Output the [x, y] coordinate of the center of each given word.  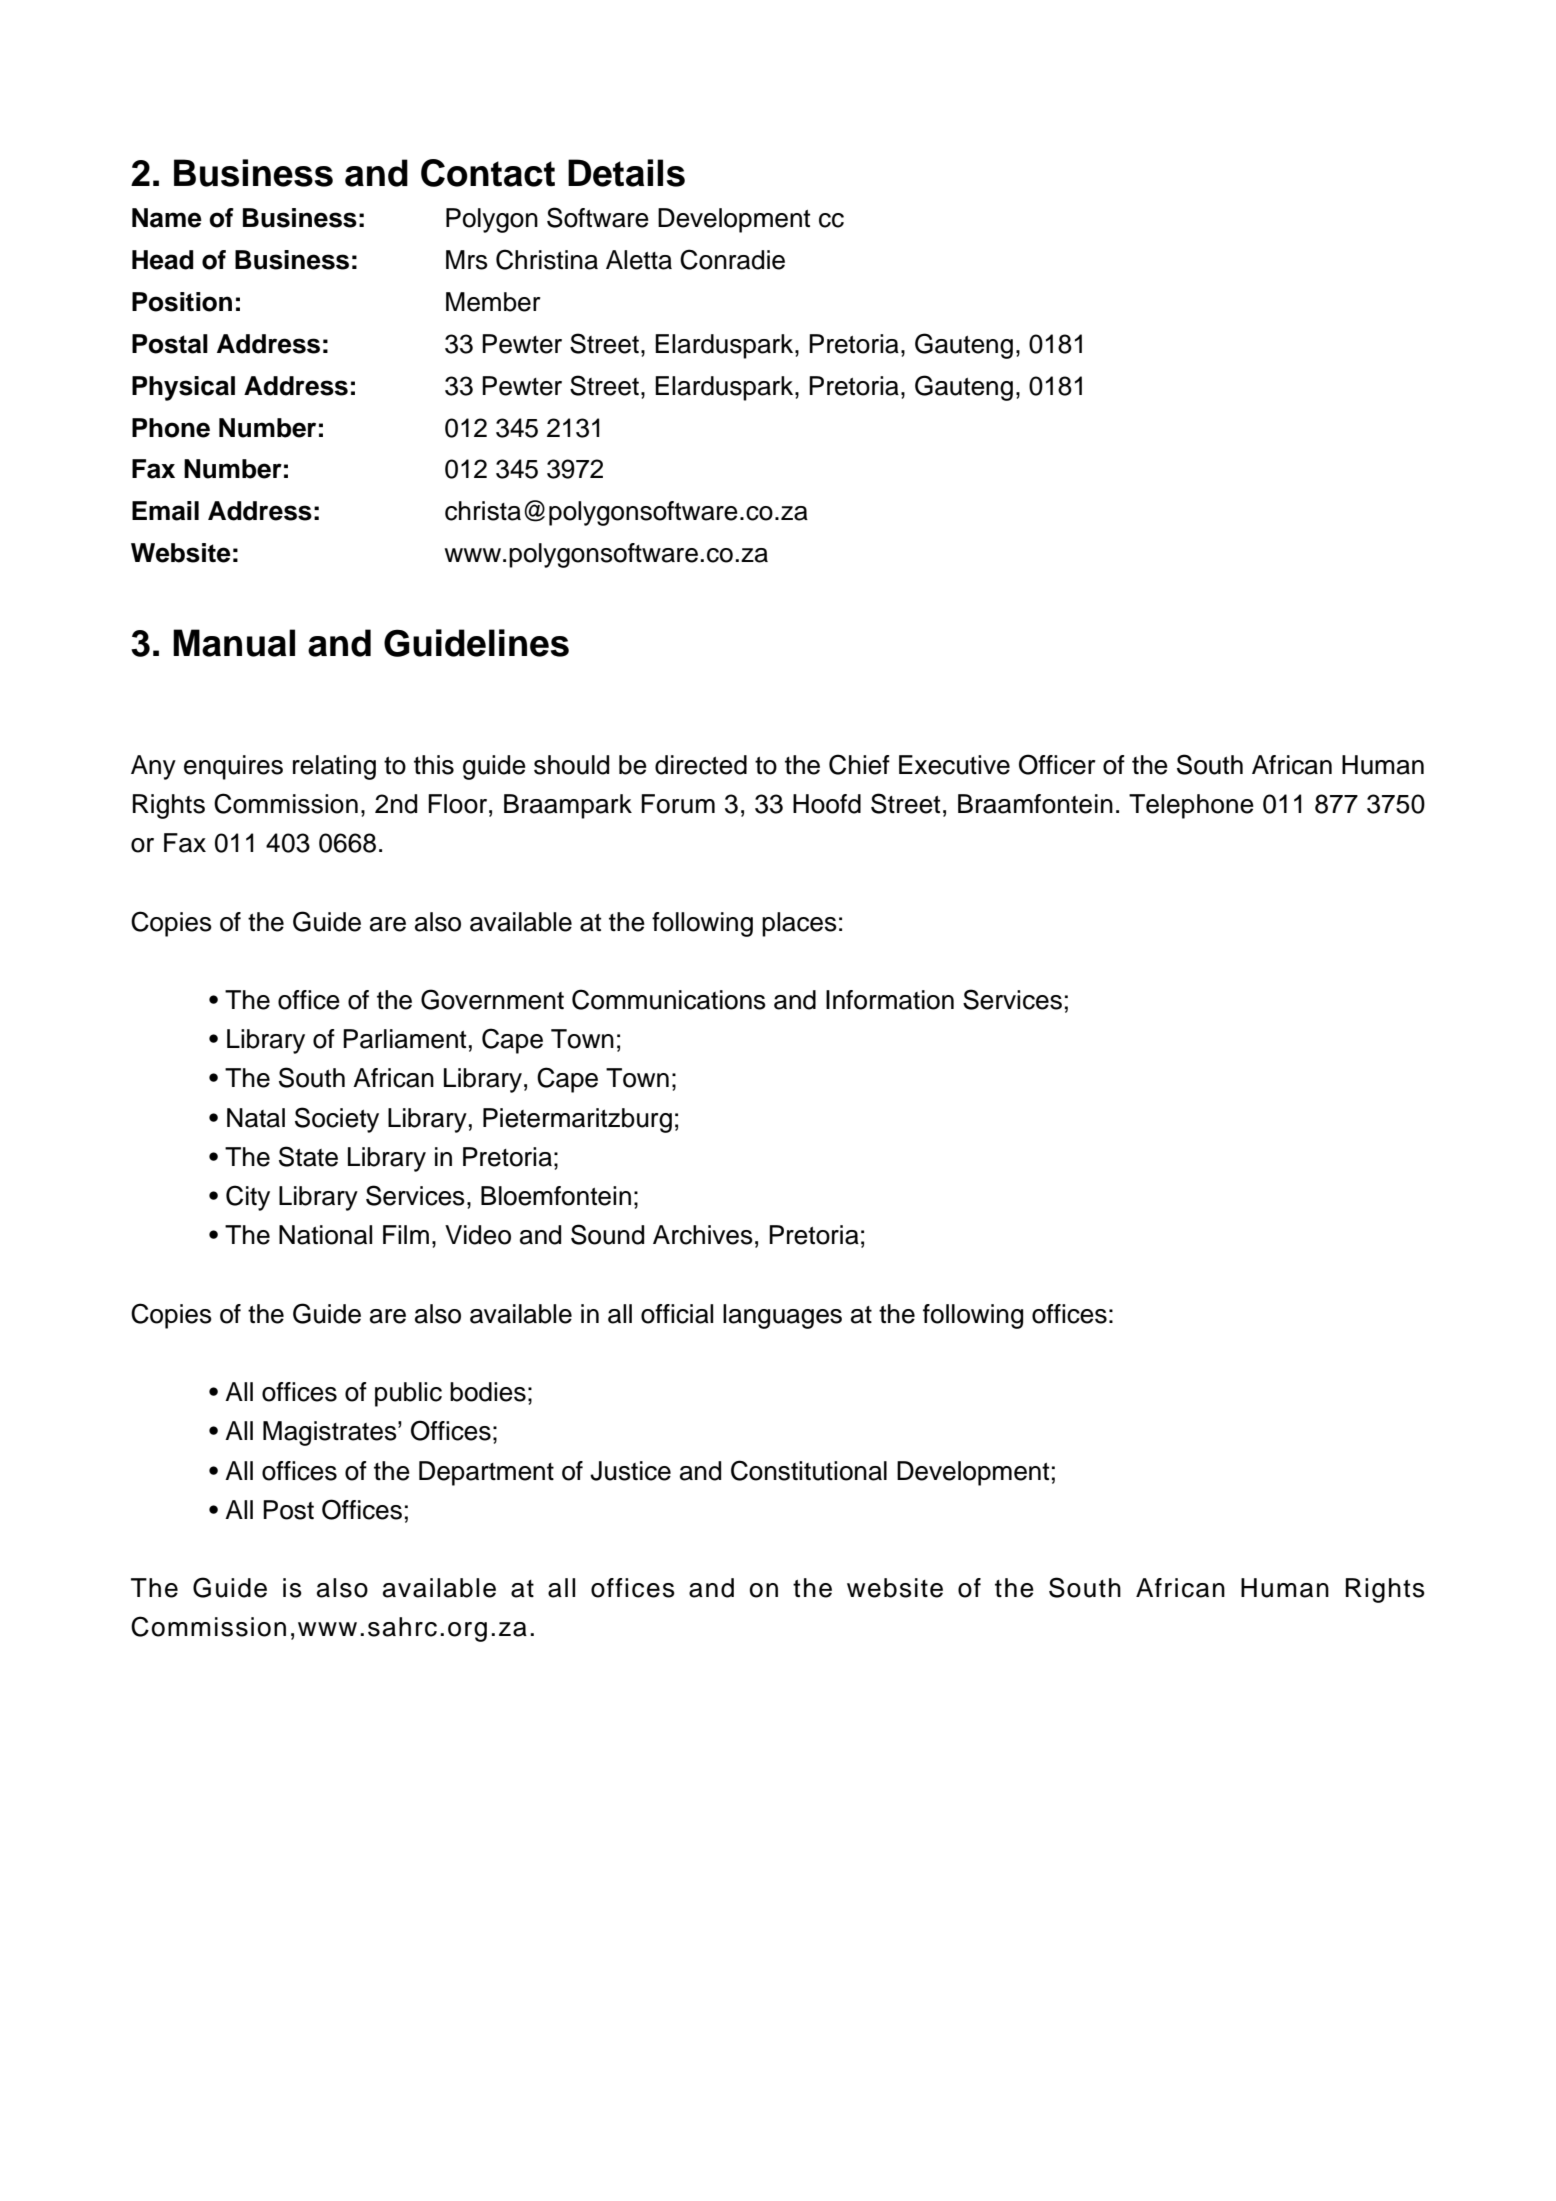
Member [493, 302]
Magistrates [331, 1433]
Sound [607, 1234]
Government [492, 999]
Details [626, 173]
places [799, 924]
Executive [954, 765]
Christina [547, 259]
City [248, 1198]
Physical [183, 388]
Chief [859, 764]
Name [167, 218]
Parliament [404, 1039]
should [571, 765]
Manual [234, 643]
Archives [703, 1235]
